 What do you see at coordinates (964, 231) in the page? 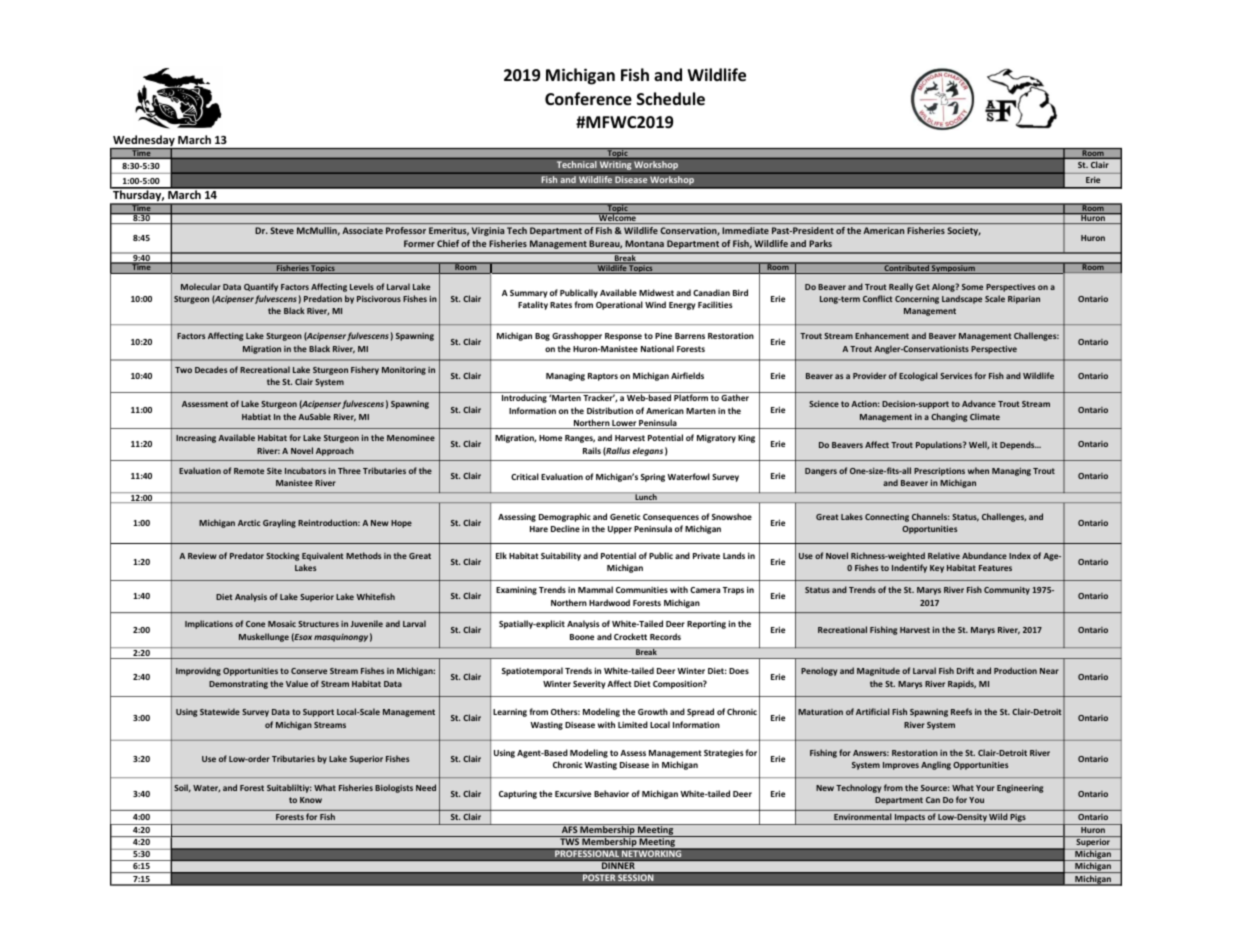
I see `Society` at bounding box center [964, 231].
